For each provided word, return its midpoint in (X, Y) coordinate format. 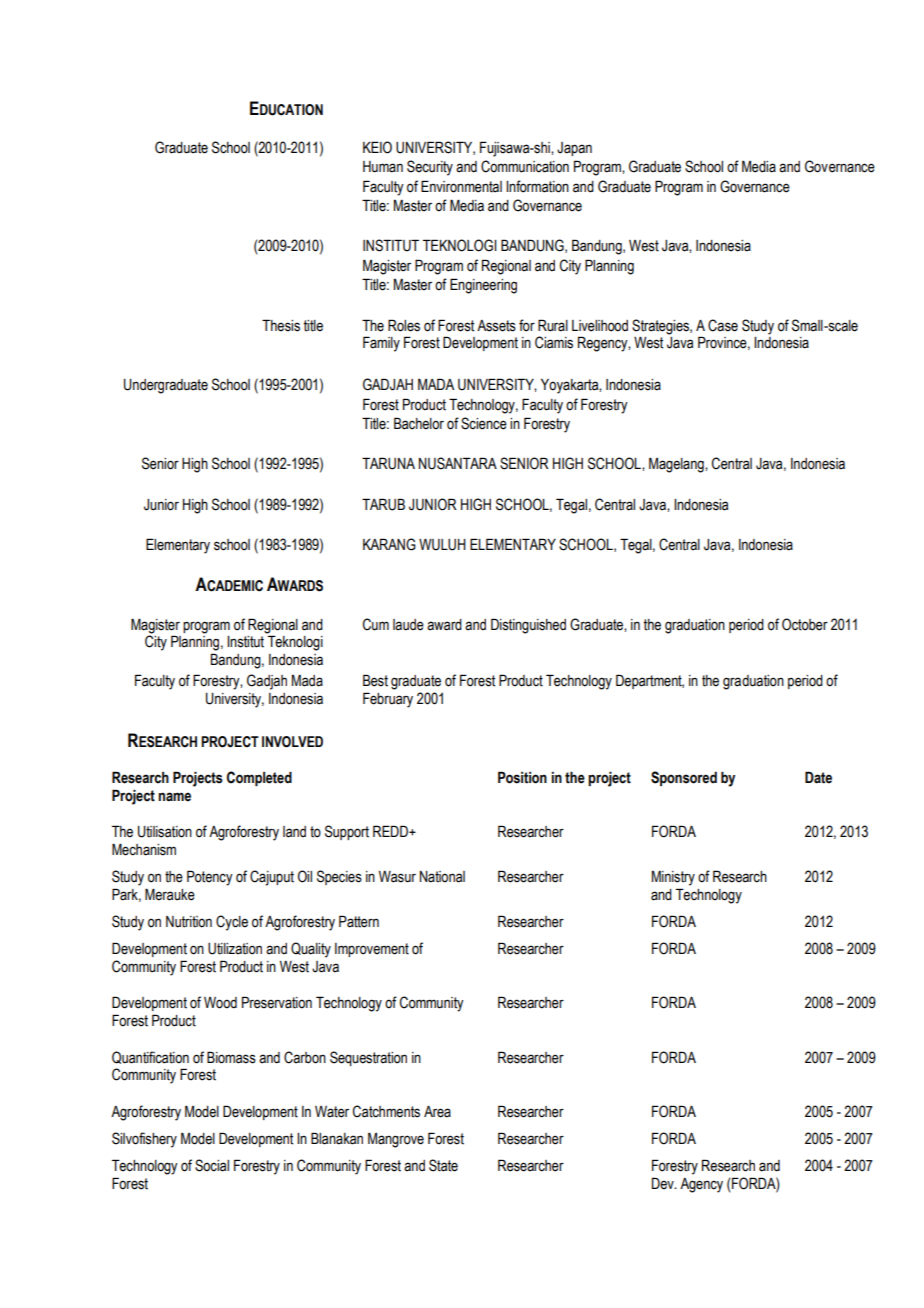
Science (484, 423)
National (442, 877)
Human (383, 167)
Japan (574, 149)
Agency (701, 1185)
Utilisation (165, 832)
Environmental (461, 186)
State (443, 1165)
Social (212, 1165)
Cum (376, 624)
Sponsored (684, 778)
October (805, 624)
